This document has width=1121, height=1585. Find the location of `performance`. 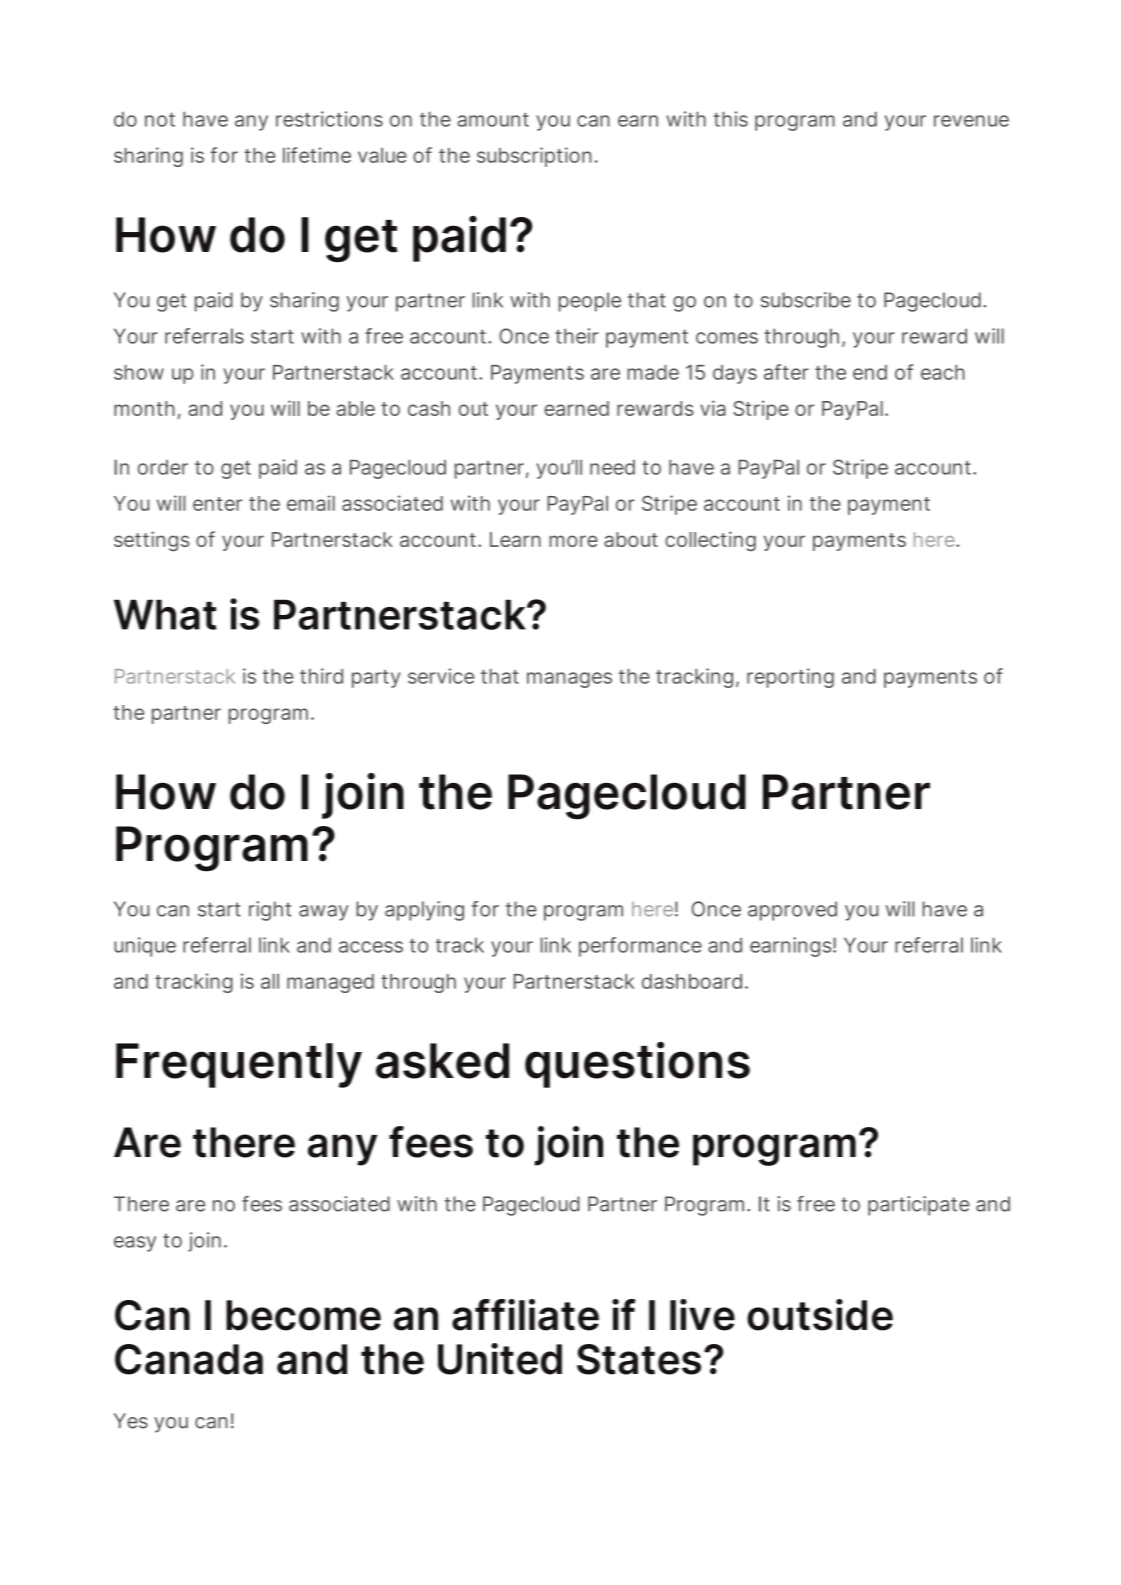

performance is located at coordinates (640, 947).
